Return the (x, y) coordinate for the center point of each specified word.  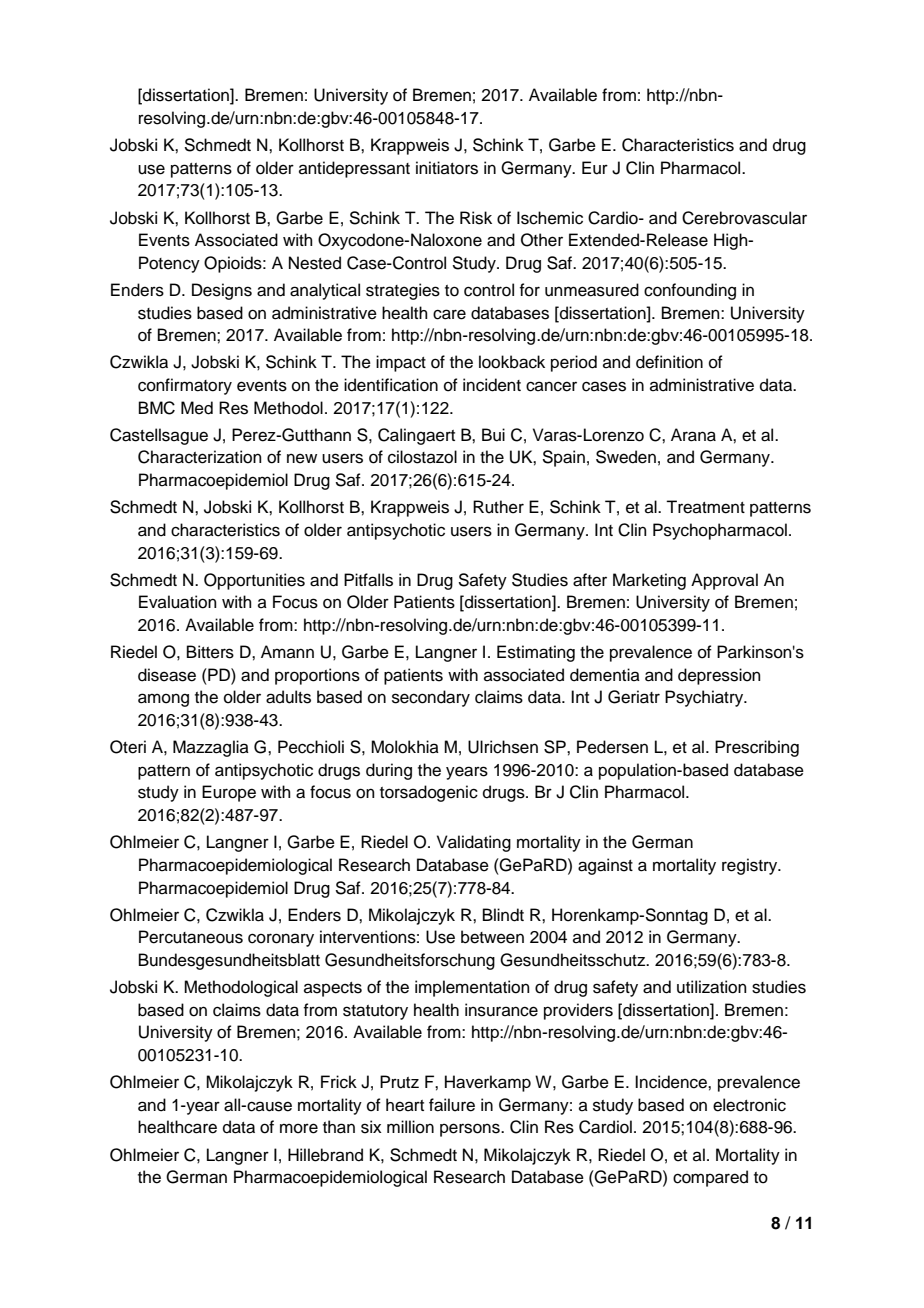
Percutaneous (191, 937)
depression (719, 676)
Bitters (210, 652)
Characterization (200, 457)
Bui (493, 435)
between (492, 937)
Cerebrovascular (744, 218)
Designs (222, 291)
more (299, 1128)
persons (471, 1130)
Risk (476, 218)
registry (751, 866)
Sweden (626, 457)
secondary (431, 698)
